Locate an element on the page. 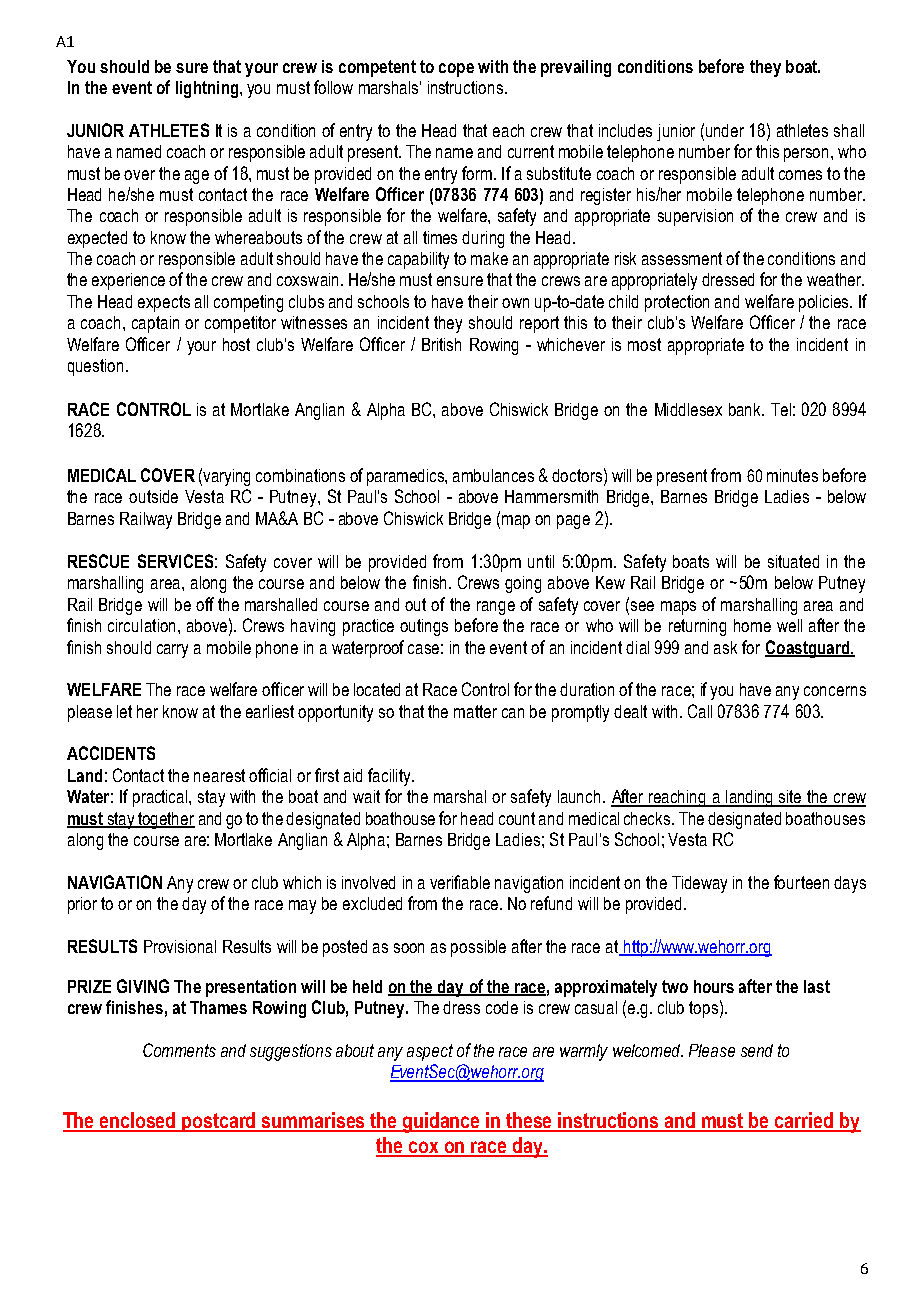  lightning is located at coordinates (208, 89).
